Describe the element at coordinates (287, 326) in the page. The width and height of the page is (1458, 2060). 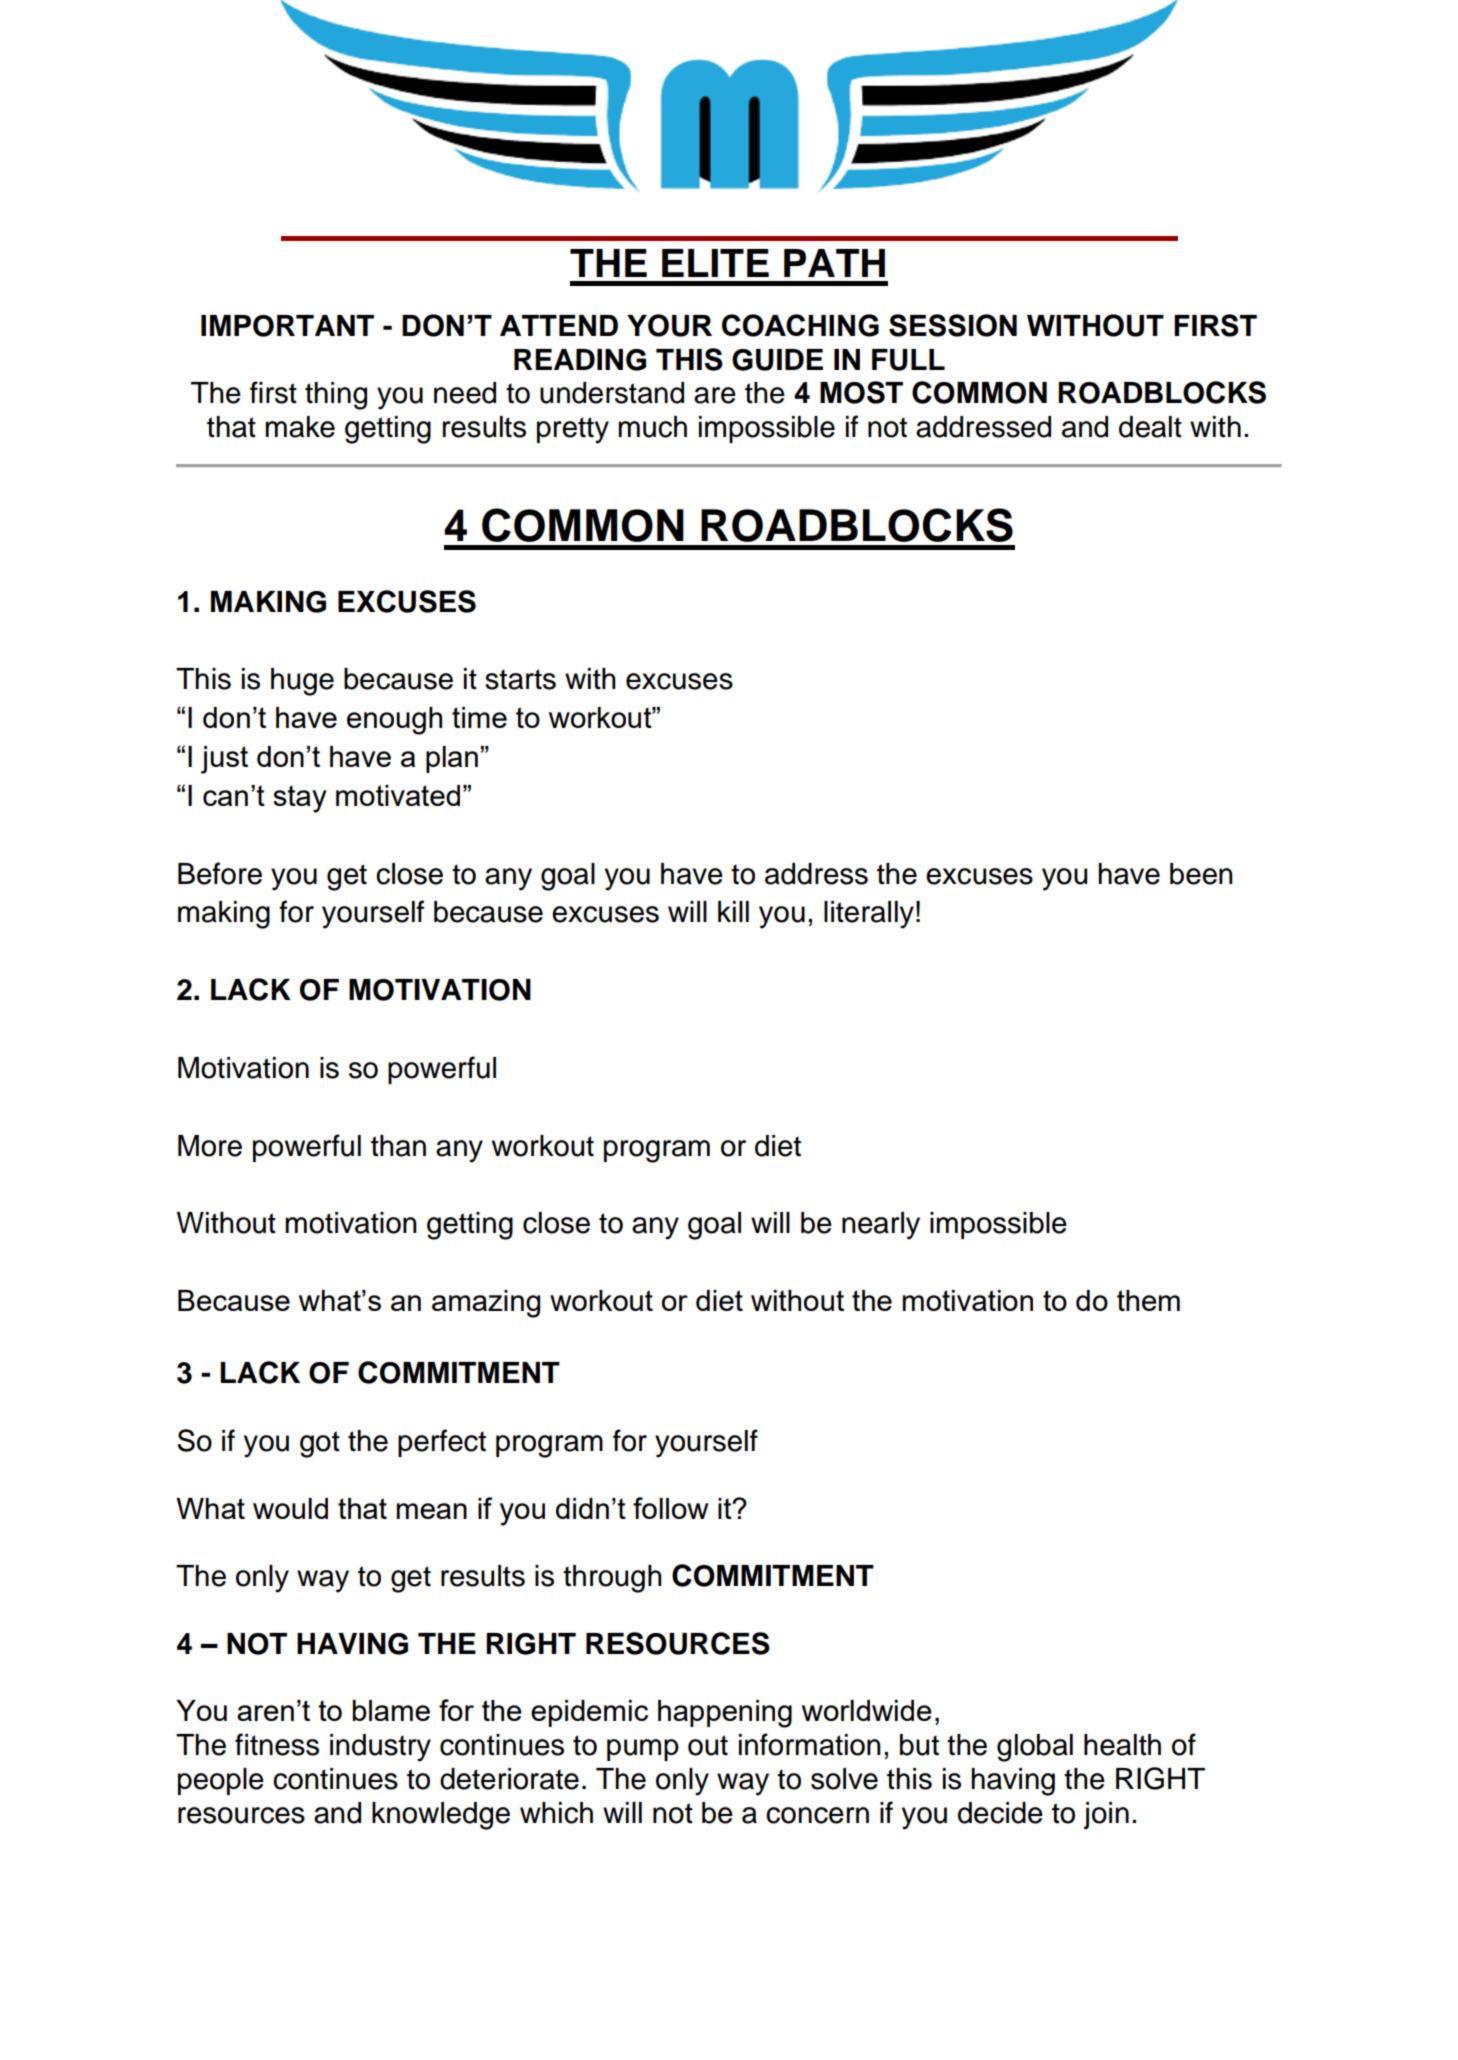
I see `IMPORTANT` at that location.
